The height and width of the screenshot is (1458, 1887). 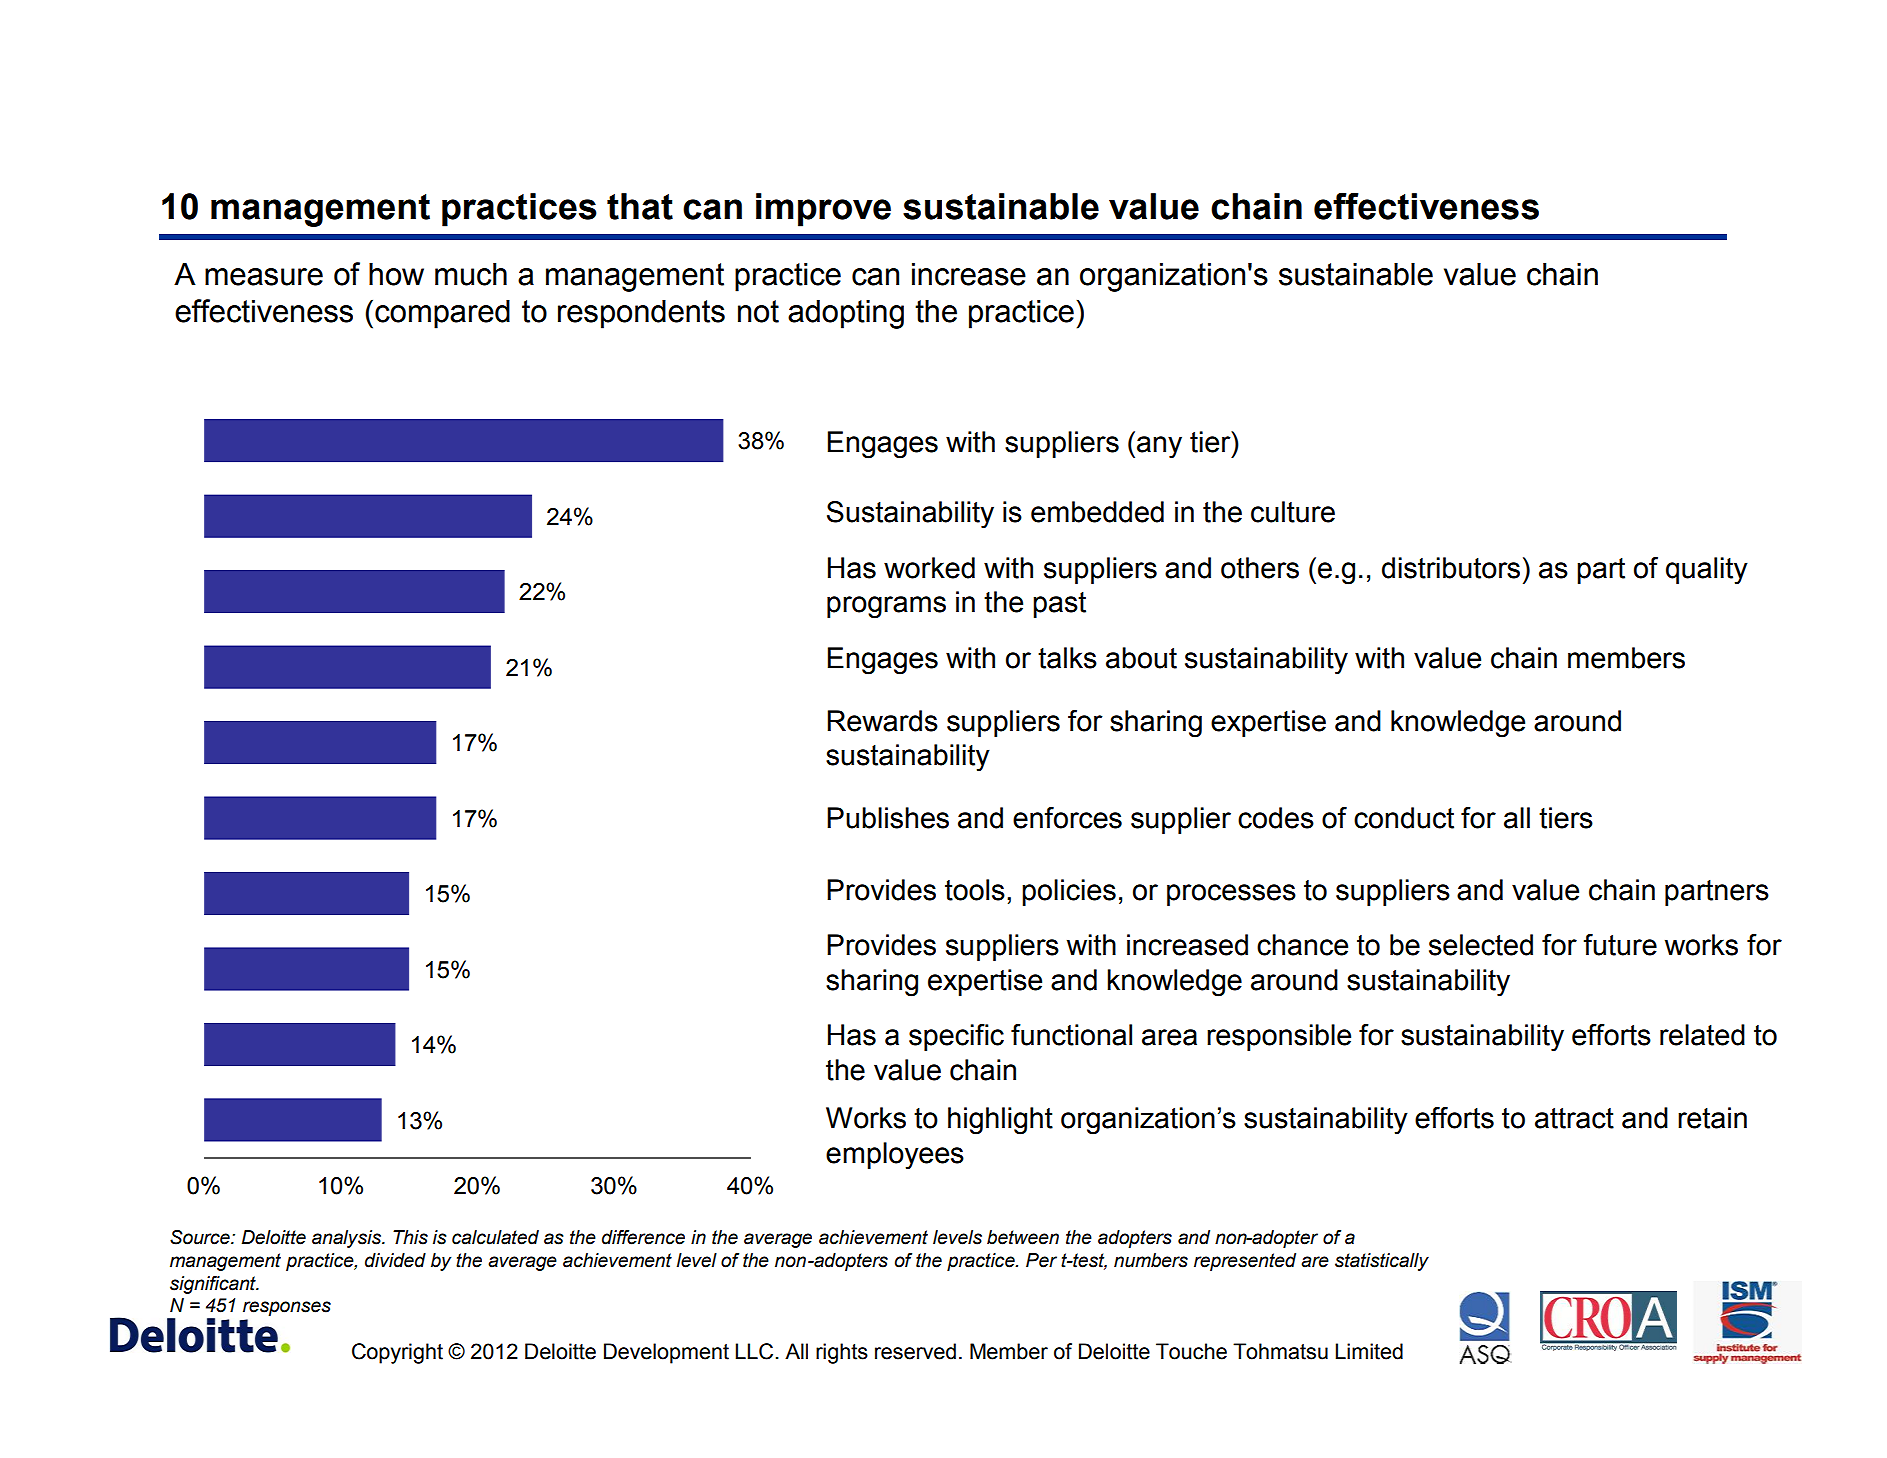 What do you see at coordinates (397, 1353) in the screenshot?
I see `Copyright` at bounding box center [397, 1353].
